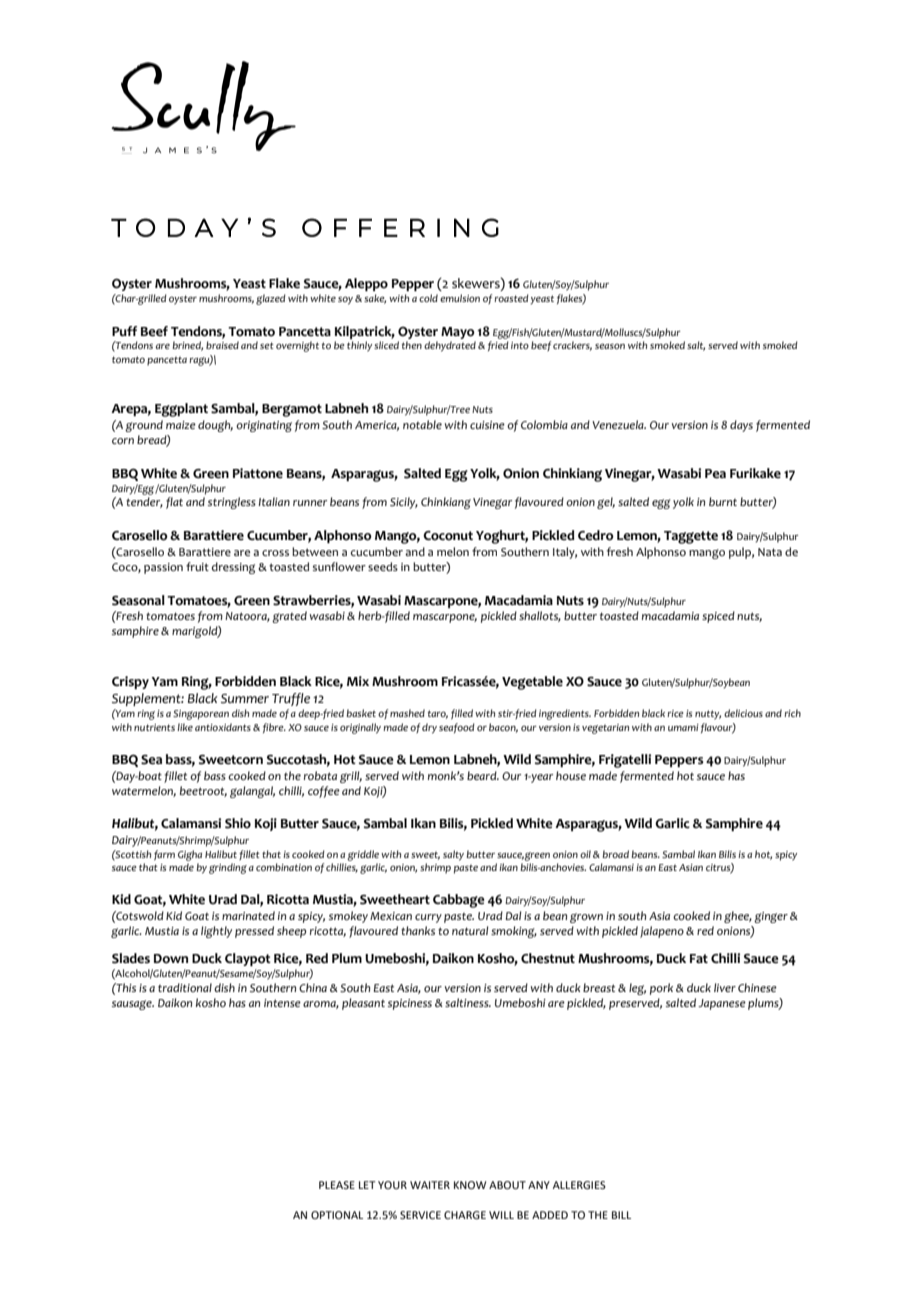  What do you see at coordinates (741, 426) in the screenshot?
I see `days` at bounding box center [741, 426].
